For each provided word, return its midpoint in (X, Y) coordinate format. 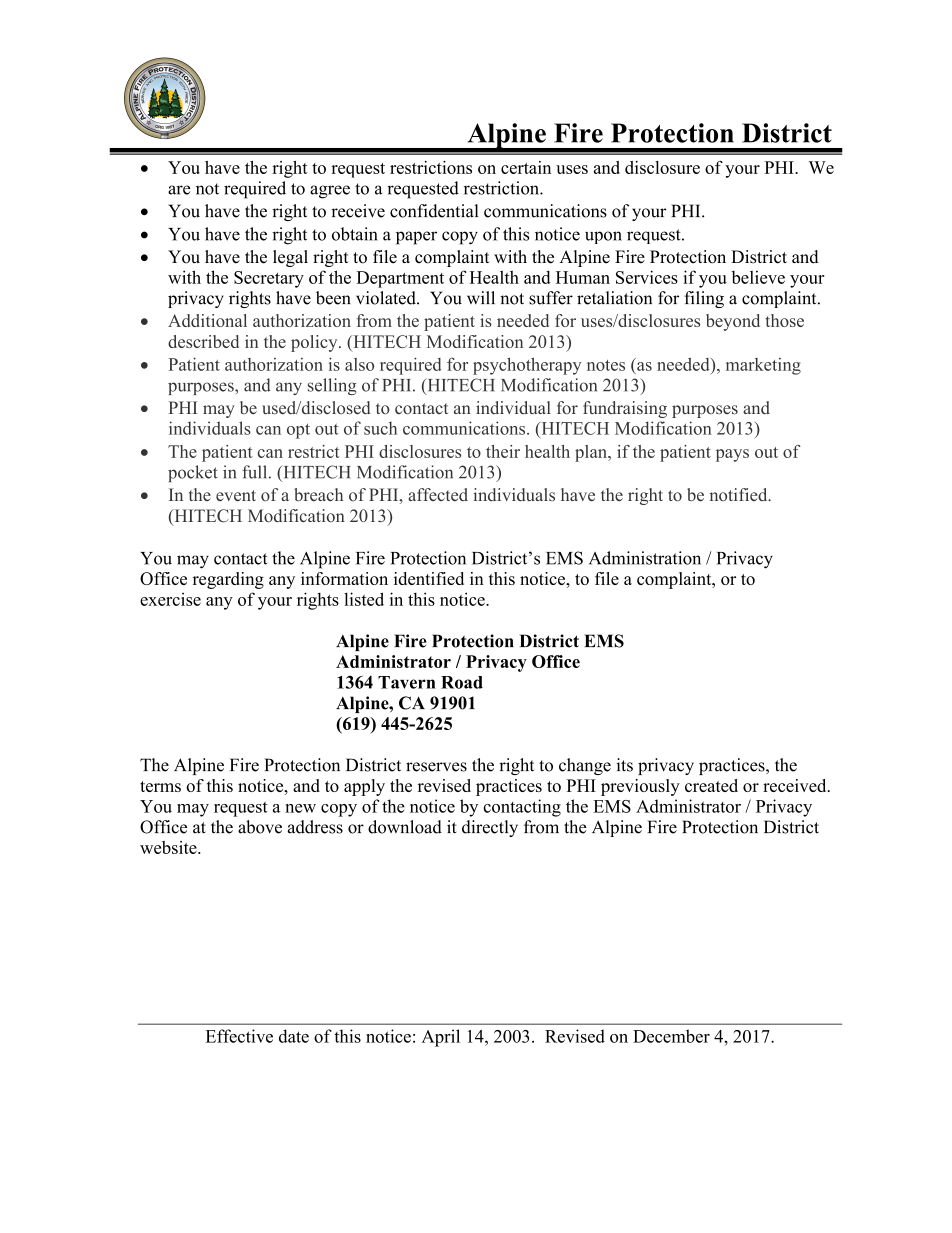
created (711, 785)
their (503, 451)
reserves (436, 767)
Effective (239, 1036)
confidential (434, 211)
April (441, 1038)
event (236, 495)
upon (603, 237)
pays (732, 455)
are (179, 190)
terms (160, 786)
